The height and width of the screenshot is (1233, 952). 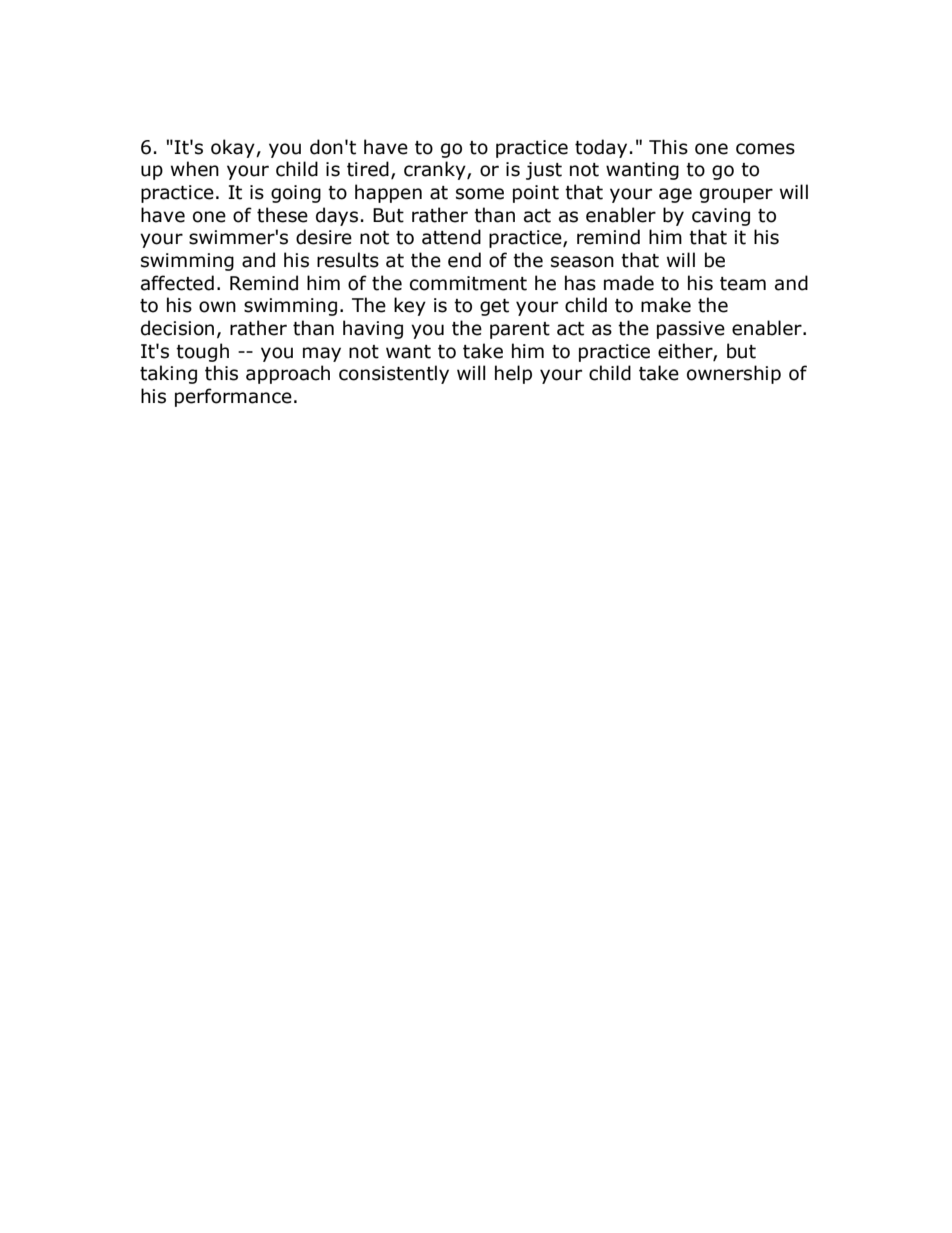 I want to click on okay, so click(x=234, y=148).
